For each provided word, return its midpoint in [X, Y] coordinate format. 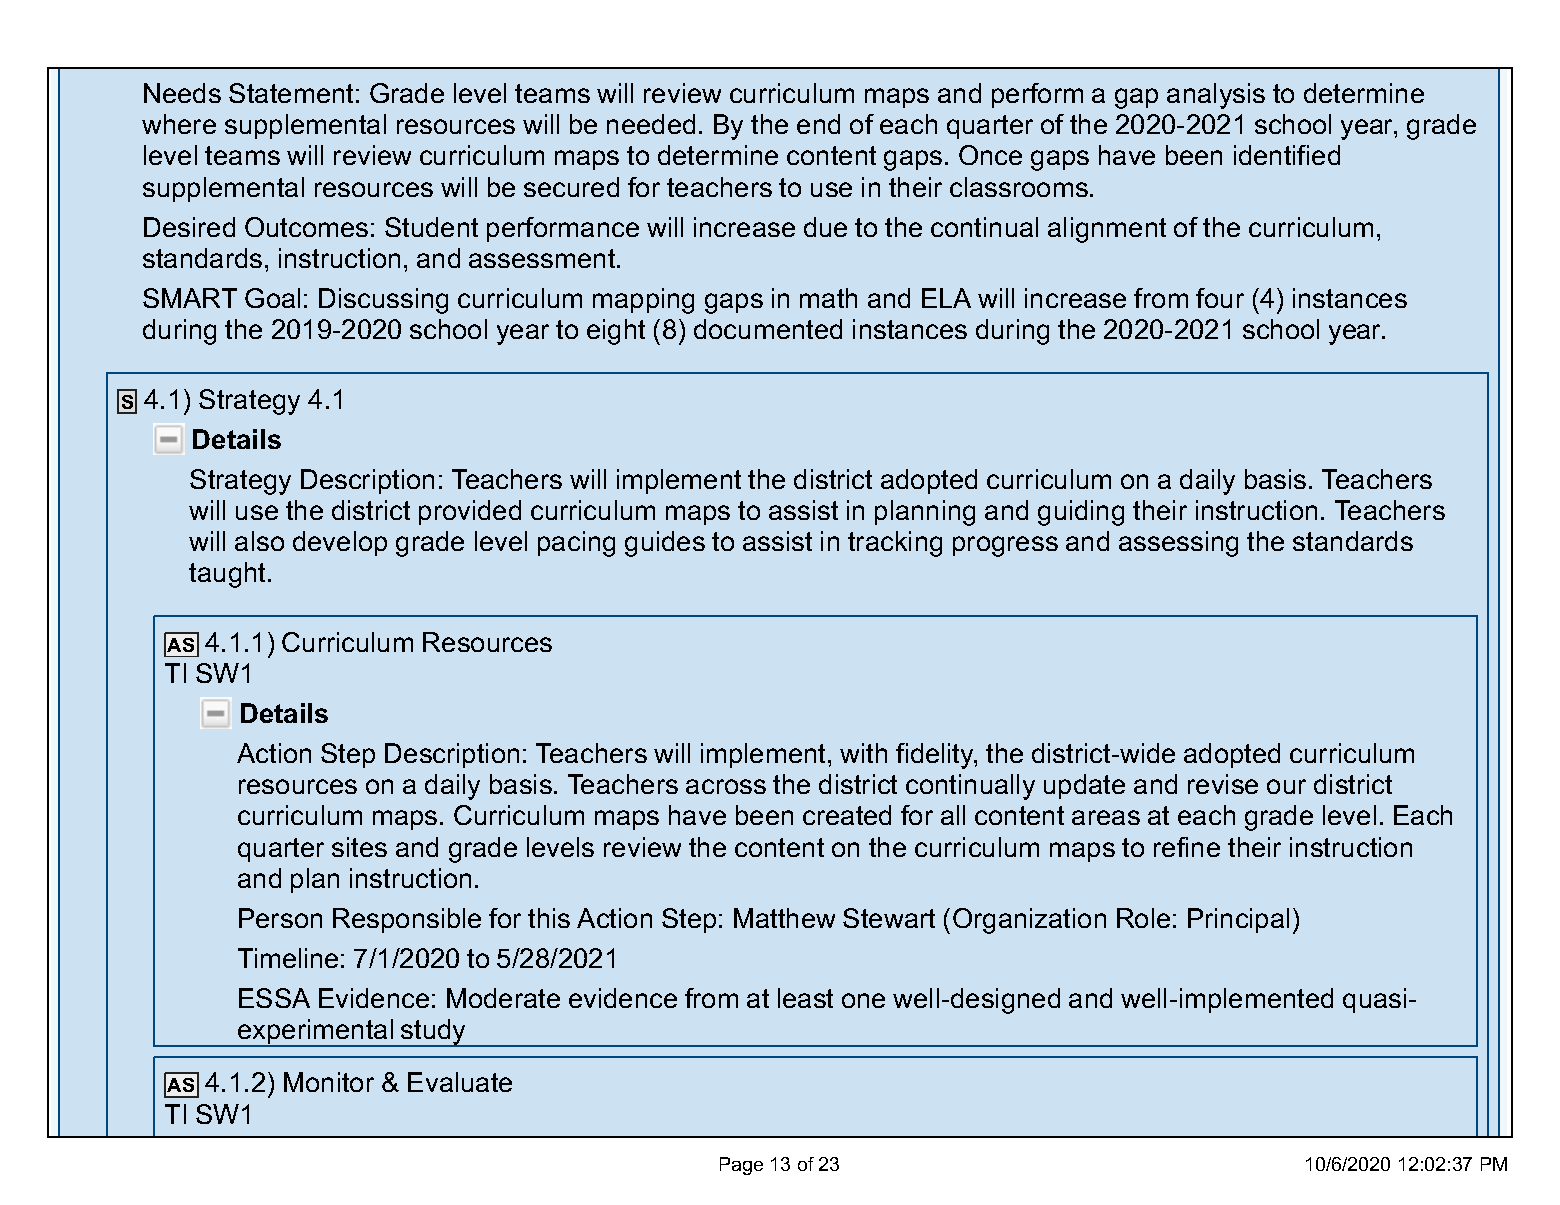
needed [651, 124]
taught [229, 575]
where [179, 124]
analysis [1216, 96]
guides [665, 544]
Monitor [329, 1082]
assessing [1178, 544]
